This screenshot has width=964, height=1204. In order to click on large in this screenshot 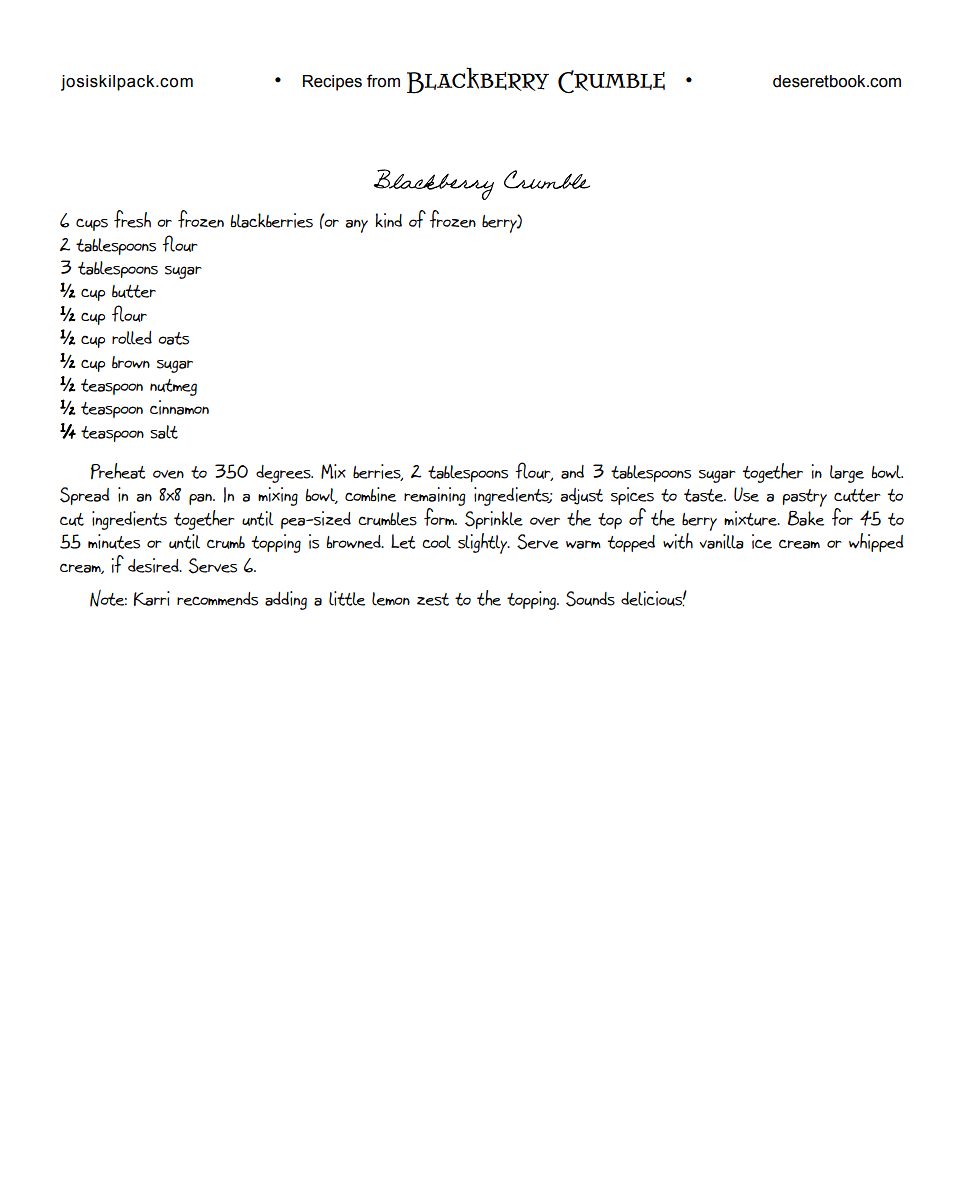, I will do `click(847, 474)`.
